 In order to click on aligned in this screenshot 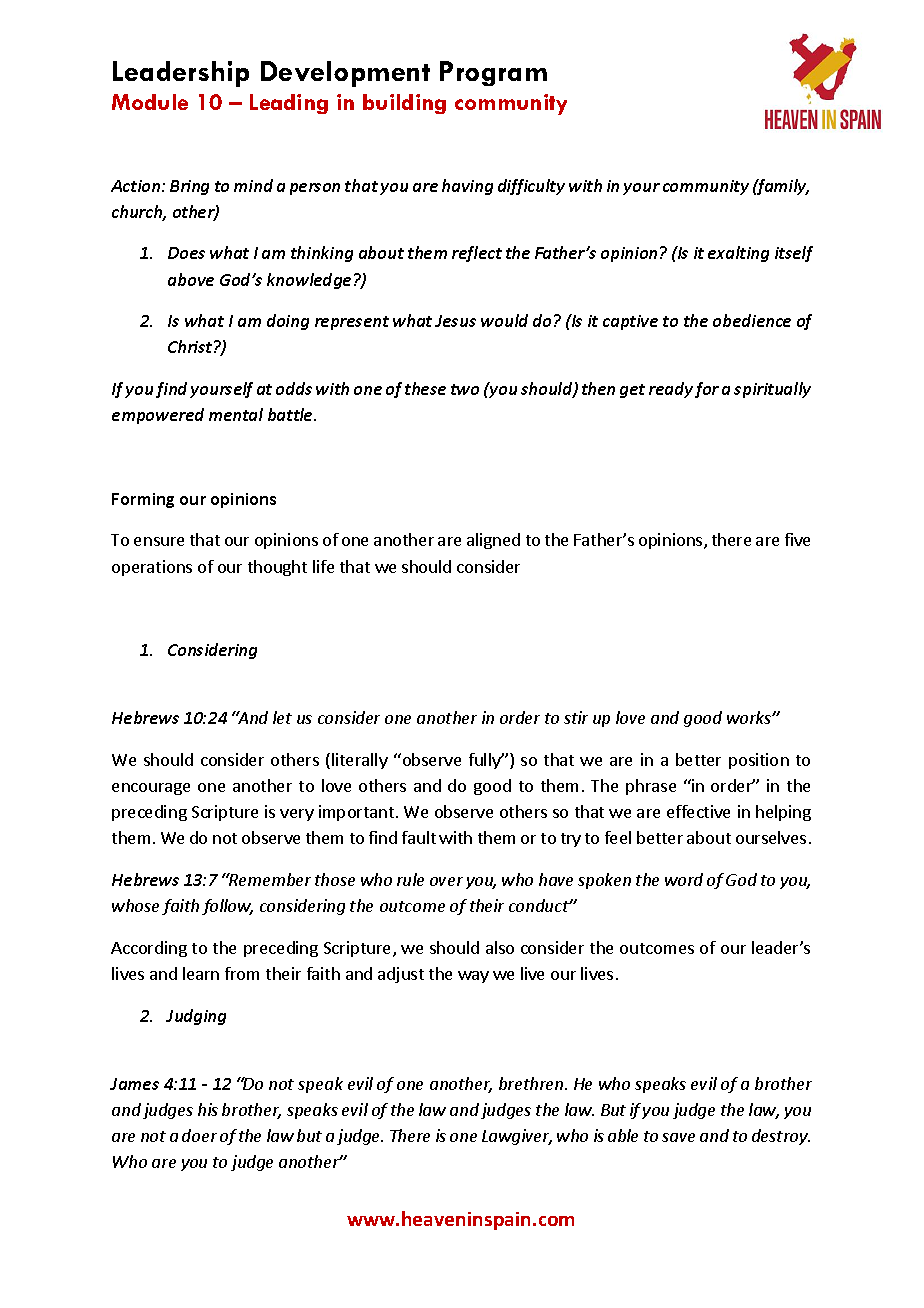, I will do `click(493, 541)`.
